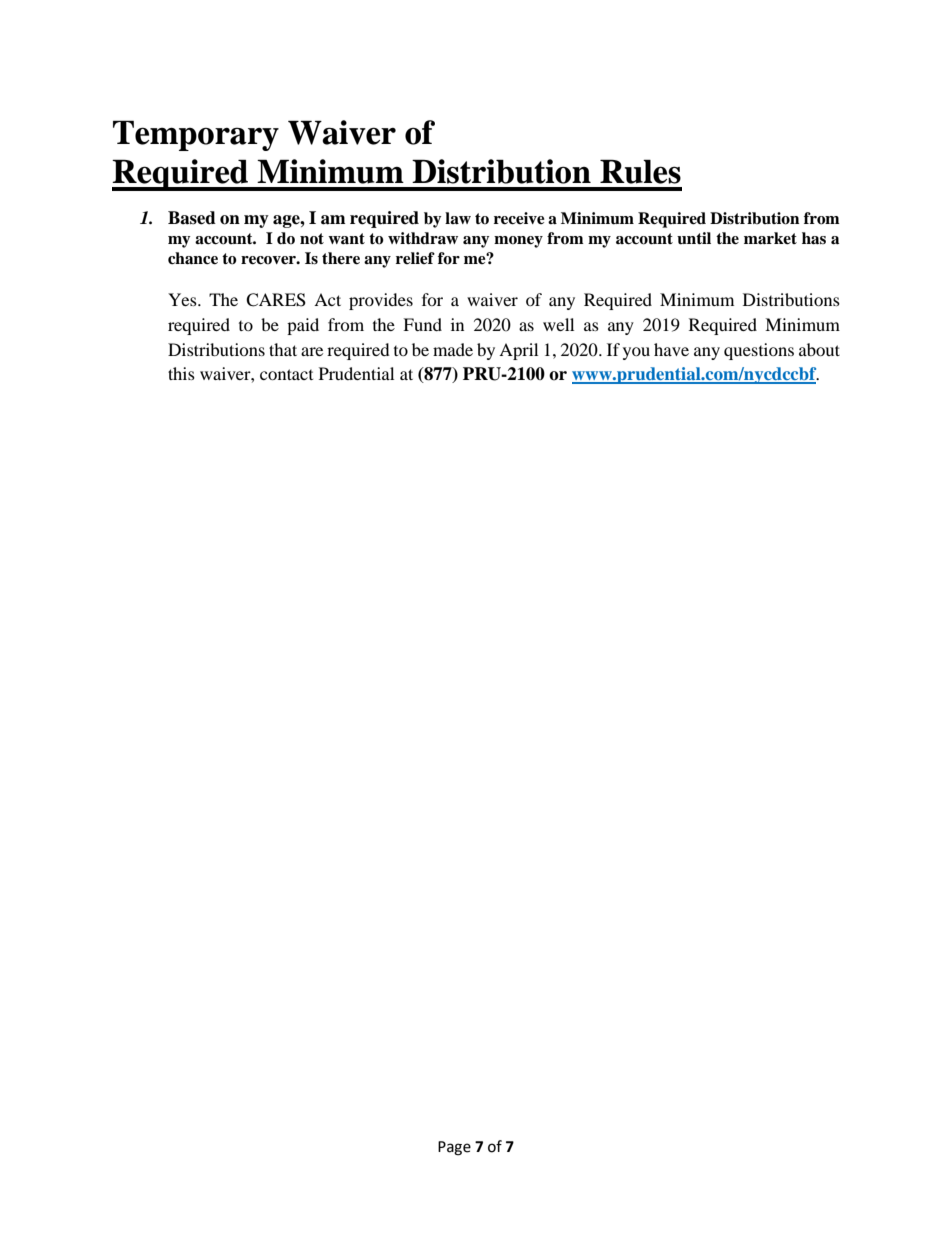 This page has height=1233, width=952. Describe the element at coordinates (770, 238) in the page. I see `market` at that location.
